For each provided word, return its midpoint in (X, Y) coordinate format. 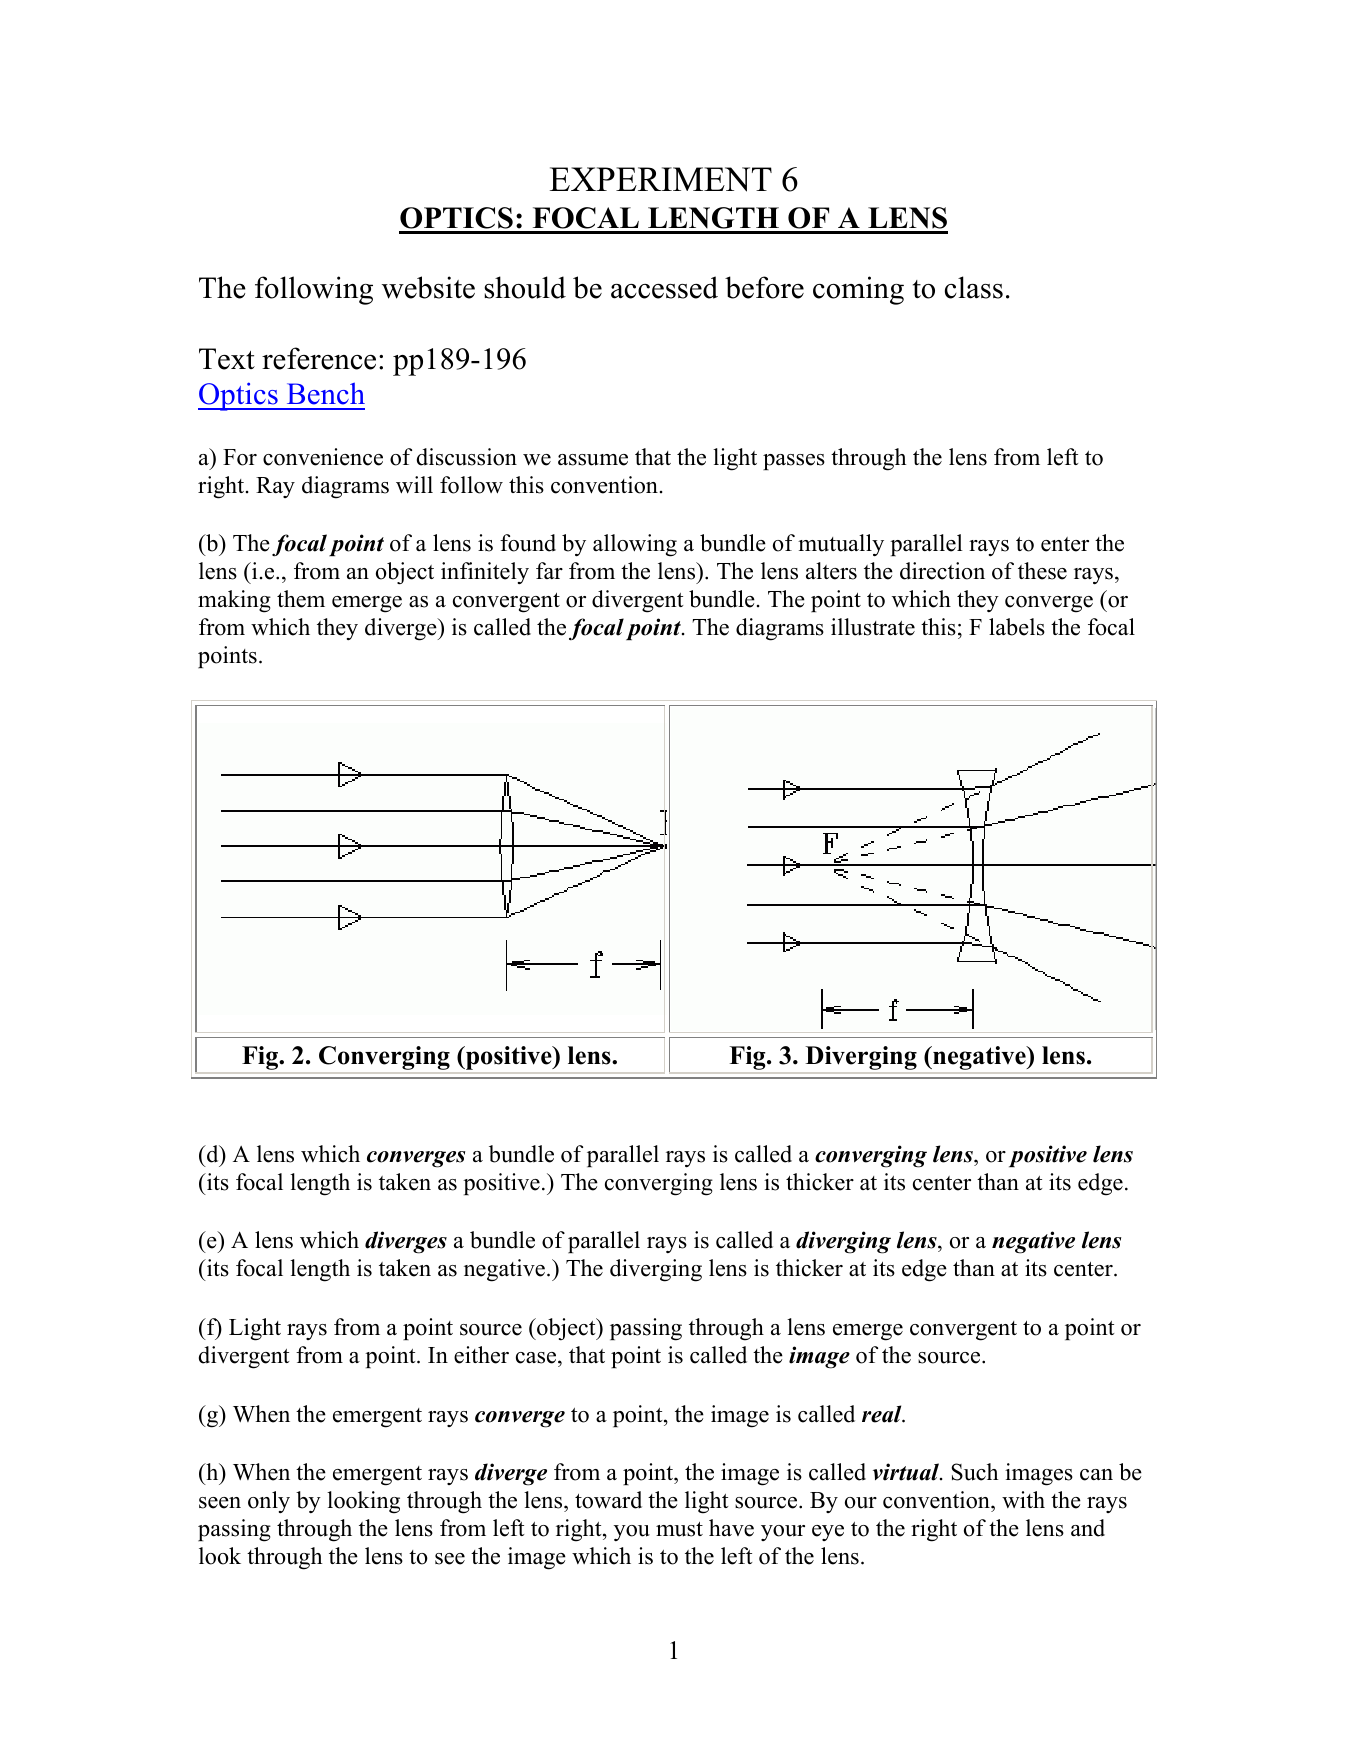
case (537, 1358)
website (428, 287)
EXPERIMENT (661, 179)
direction (942, 571)
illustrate (873, 627)
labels (1017, 627)
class (974, 287)
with (1023, 1499)
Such (974, 1472)
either (481, 1355)
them (301, 599)
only (269, 1502)
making (234, 601)
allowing (635, 545)
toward (608, 1500)
